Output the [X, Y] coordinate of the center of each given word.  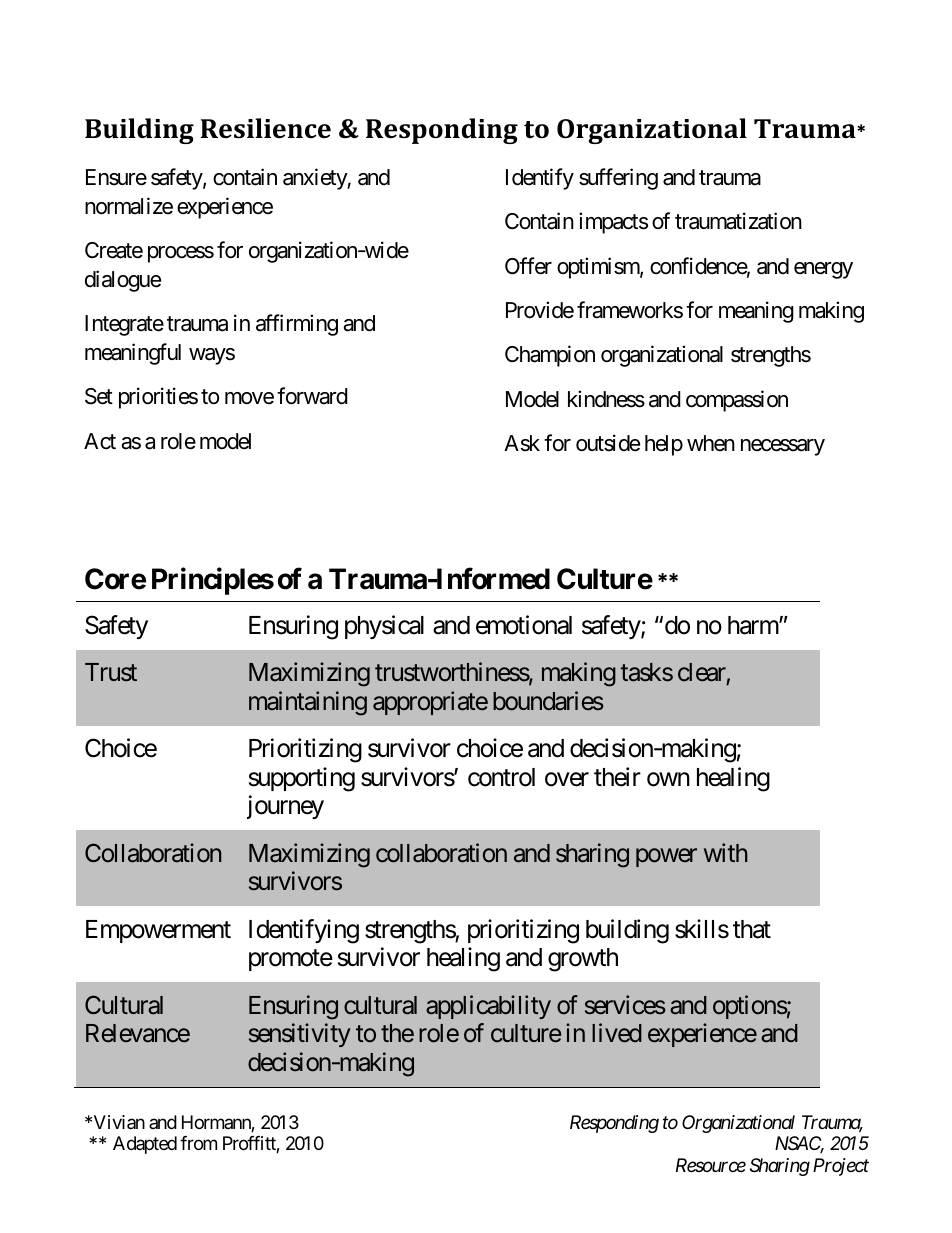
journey [285, 807]
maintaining [308, 703]
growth [583, 960]
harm [754, 625]
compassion [737, 401]
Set [99, 396]
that [752, 929]
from [198, 1143]
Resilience [266, 128]
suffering [618, 179]
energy [823, 270]
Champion [550, 356]
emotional [524, 625]
